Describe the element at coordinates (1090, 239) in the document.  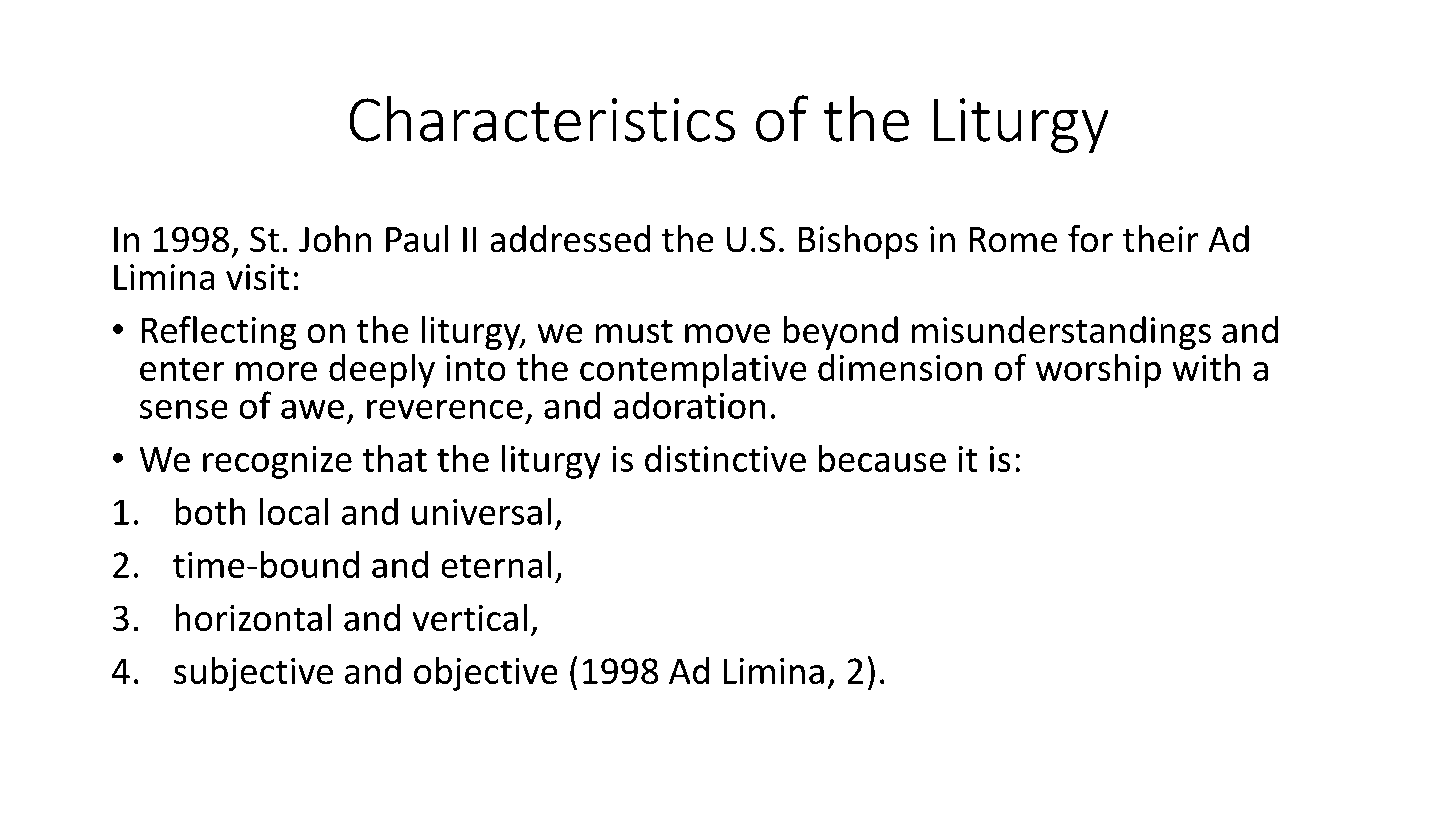
I see `for` at that location.
